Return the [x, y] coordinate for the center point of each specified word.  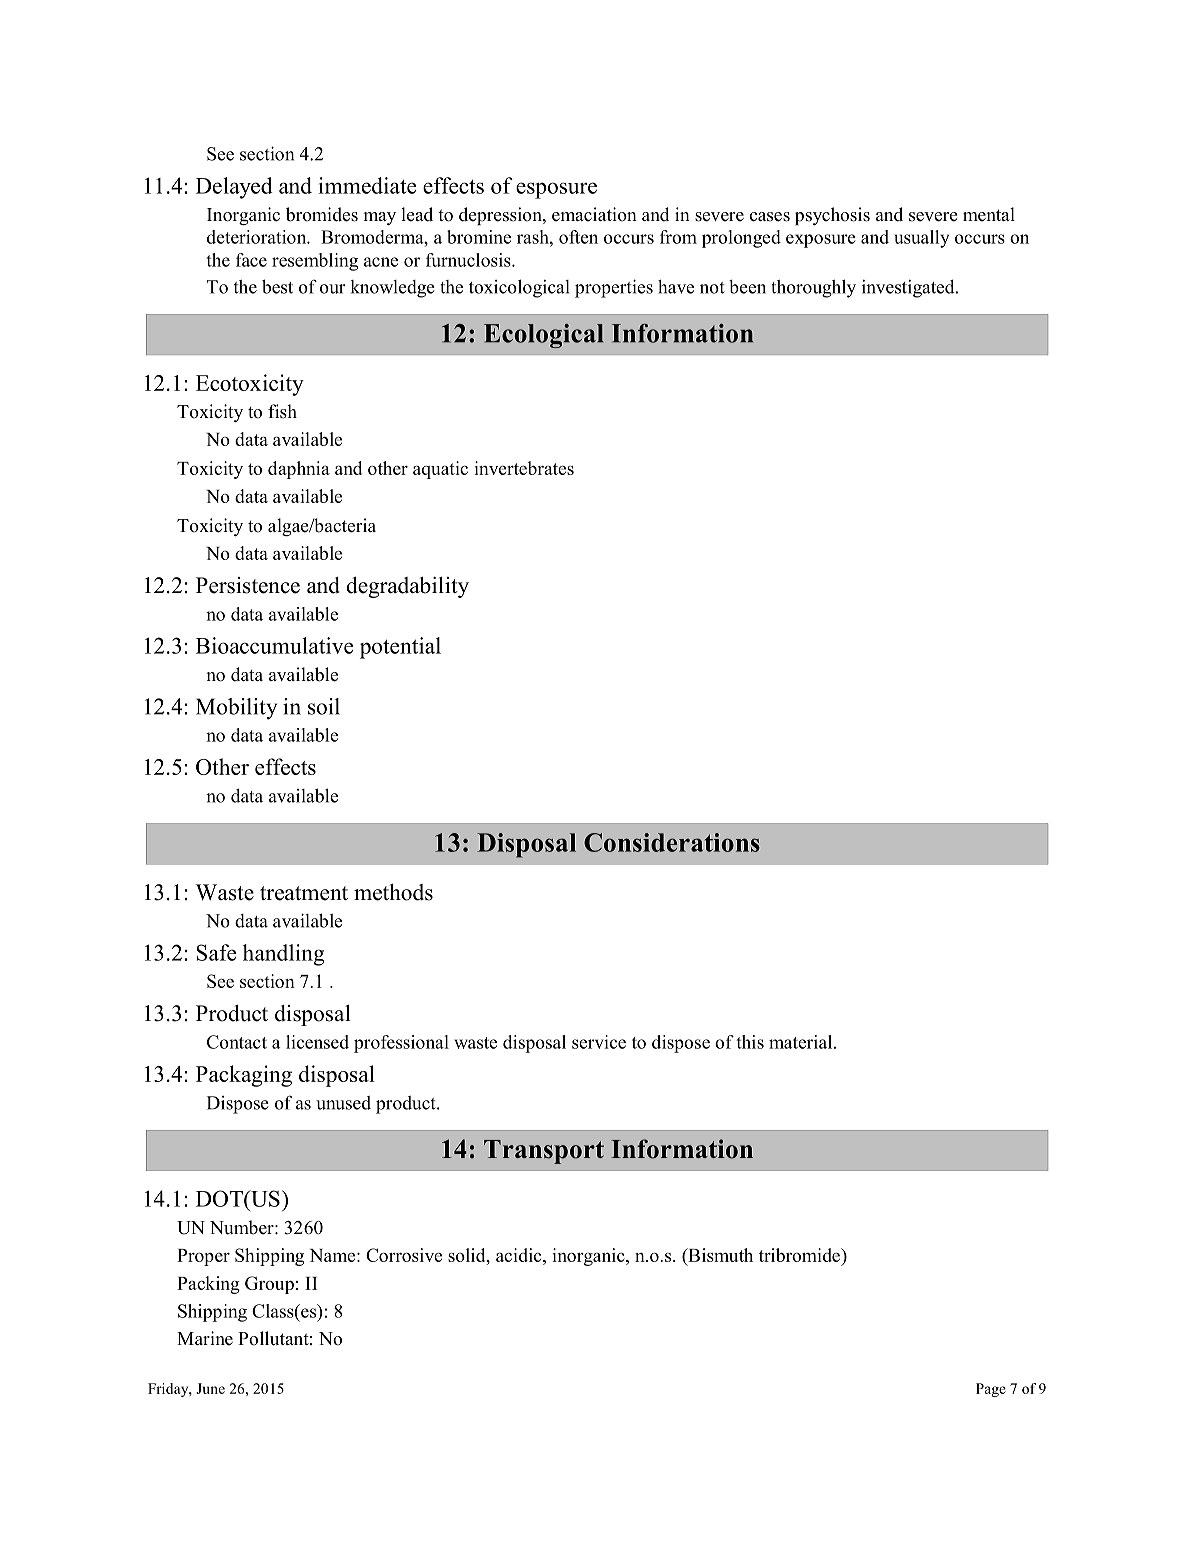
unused [343, 1103]
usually [921, 239]
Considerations [672, 842]
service [599, 1042]
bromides [322, 214]
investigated [909, 288]
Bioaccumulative [274, 645]
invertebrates [524, 468]
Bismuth [719, 1256]
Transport [544, 1152]
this [750, 1042]
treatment [304, 893]
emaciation [594, 214]
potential [400, 648]
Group [269, 1285]
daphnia [299, 470]
